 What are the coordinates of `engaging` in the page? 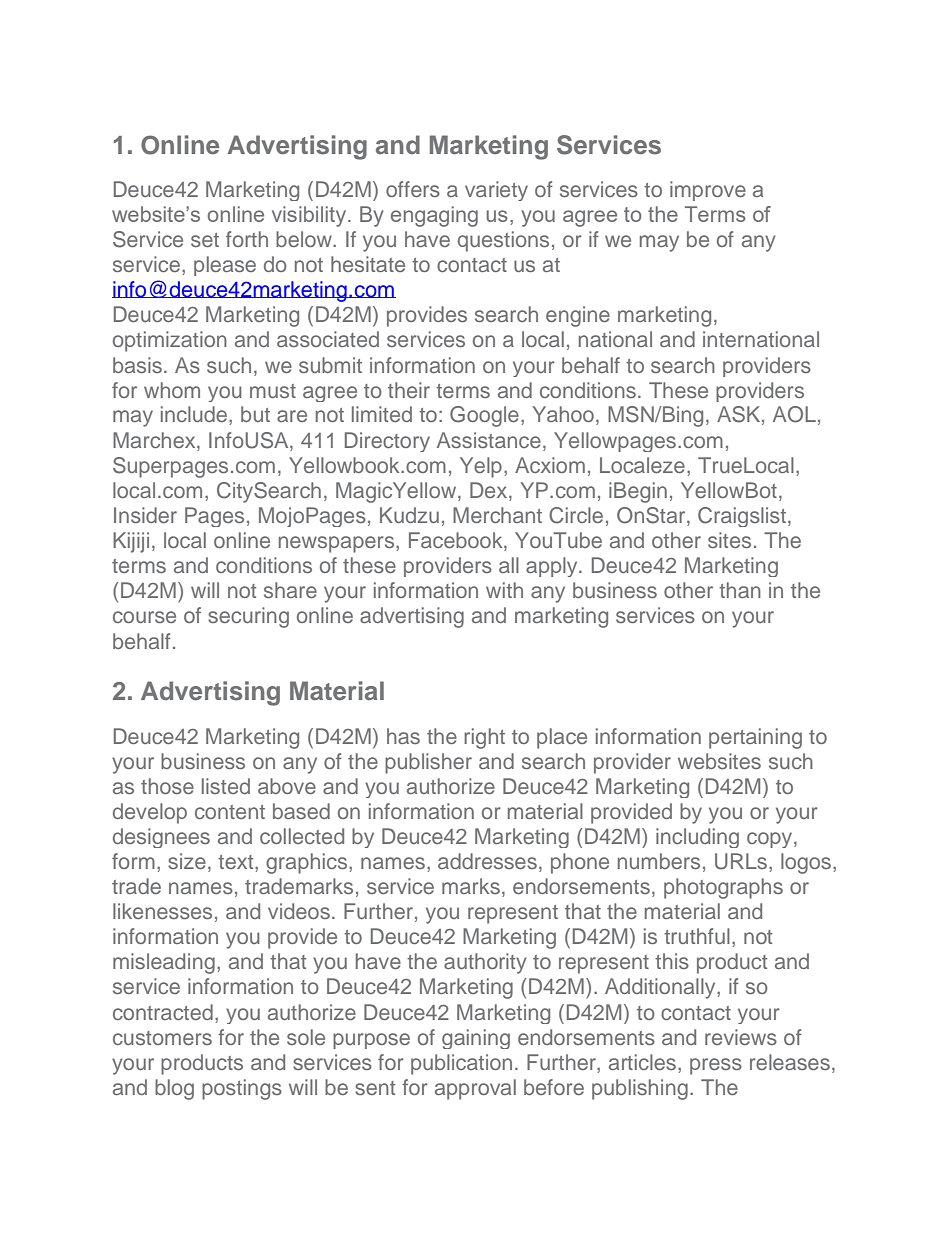 It's located at (434, 216).
